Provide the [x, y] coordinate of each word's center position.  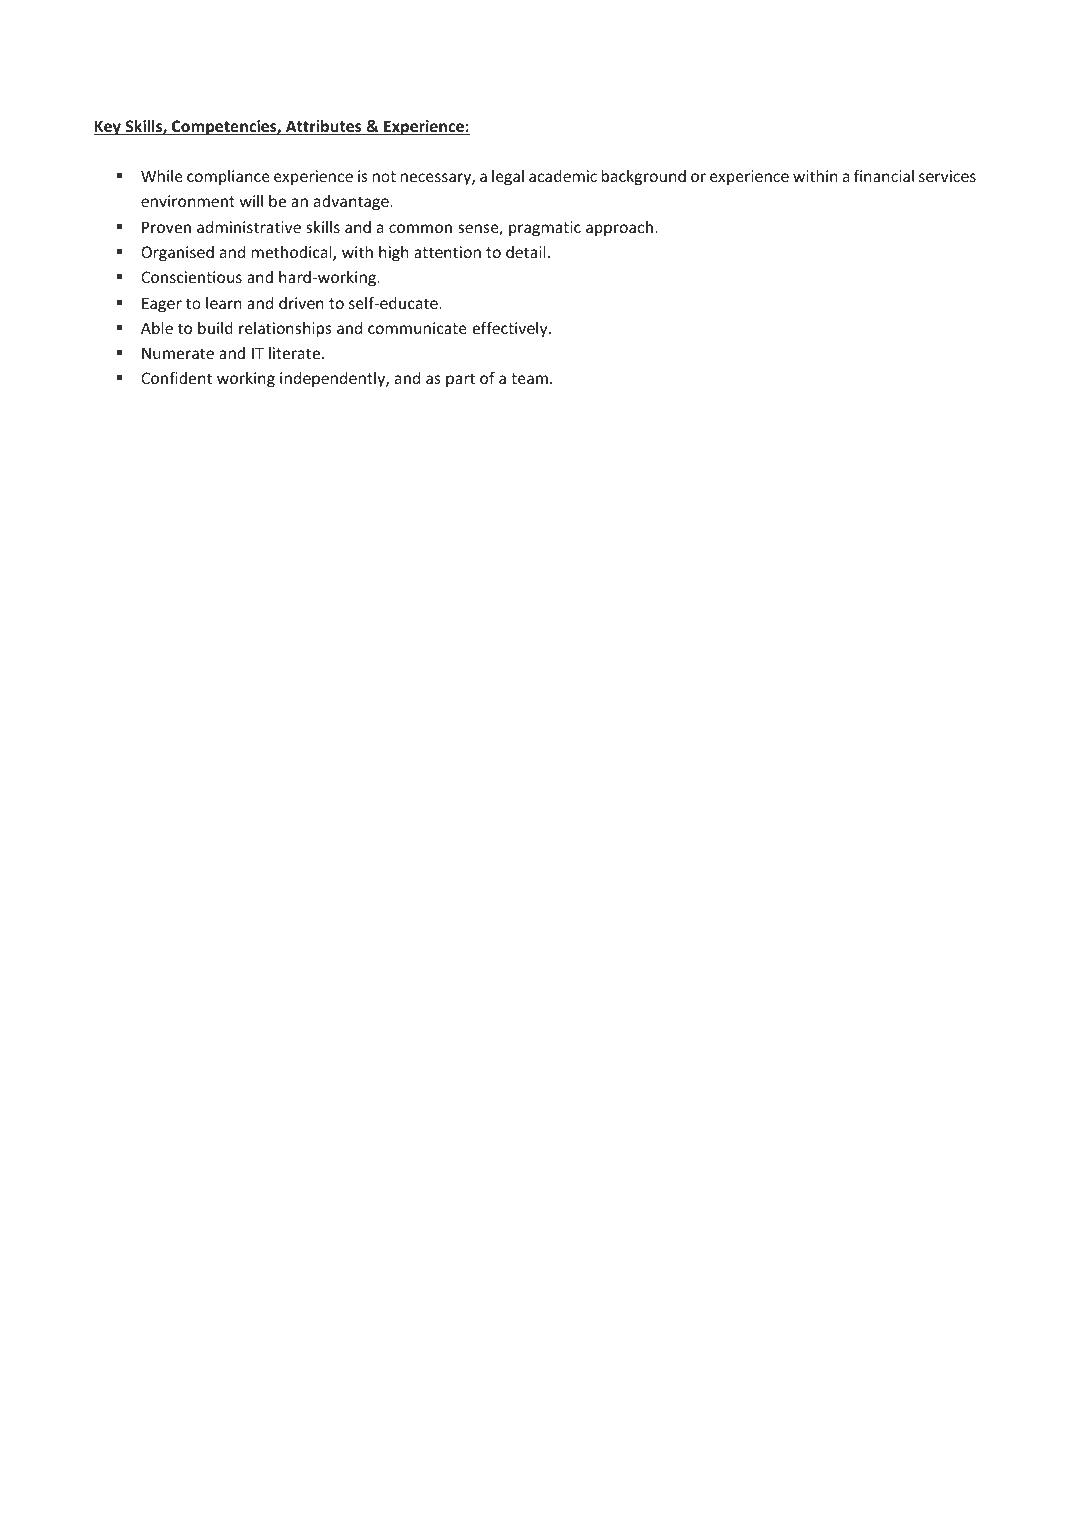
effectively [511, 329]
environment [188, 201]
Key [108, 127]
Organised [177, 253]
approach [619, 228]
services [947, 176]
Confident [176, 377]
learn [224, 303]
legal [508, 177]
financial [884, 175]
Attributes [324, 127]
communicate [417, 328]
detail [526, 252]
